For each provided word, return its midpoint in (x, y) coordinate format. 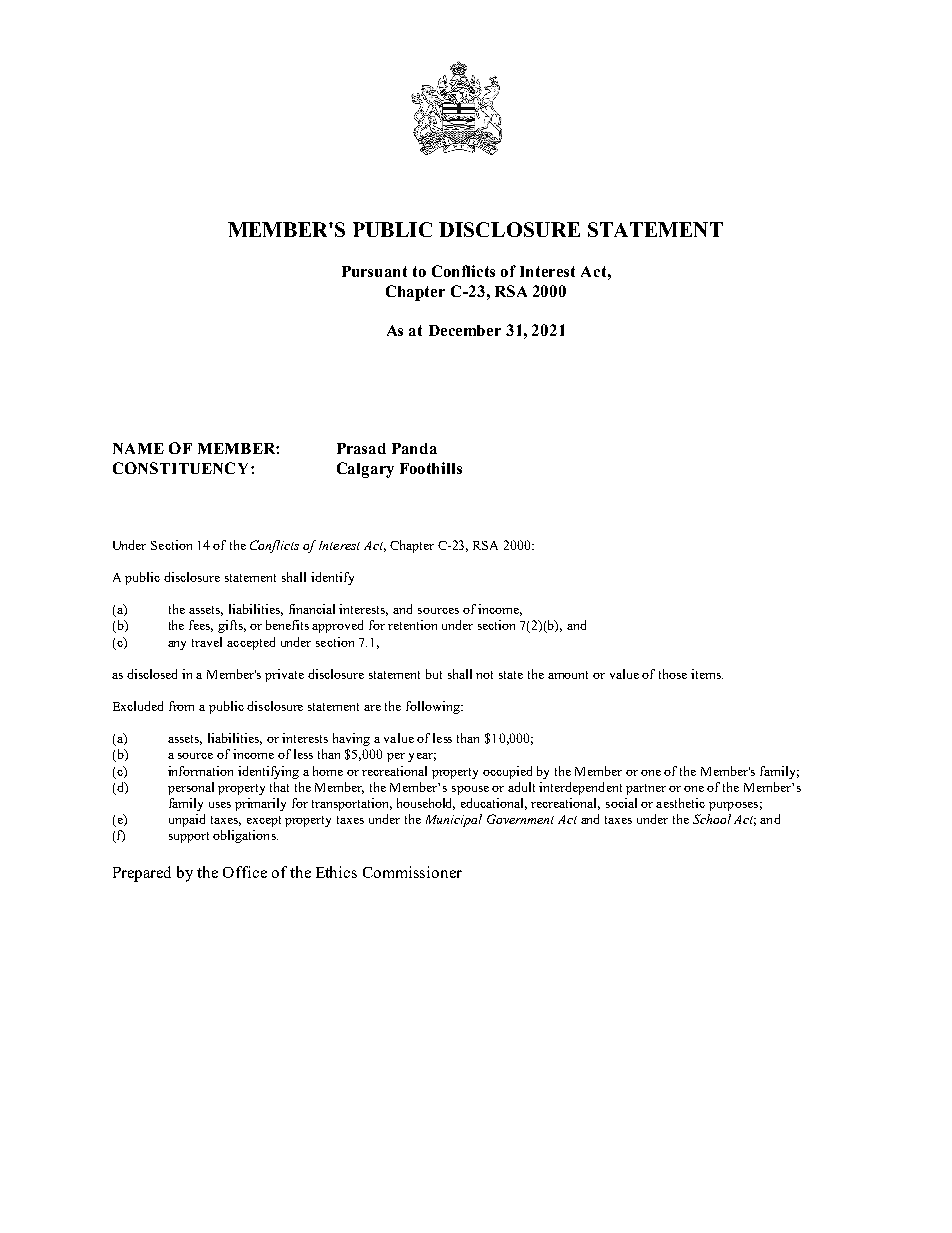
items (707, 674)
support (189, 837)
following (434, 707)
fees (201, 626)
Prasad (361, 448)
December (465, 330)
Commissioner (412, 872)
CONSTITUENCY (182, 468)
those (673, 674)
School (712, 819)
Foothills (431, 468)
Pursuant (374, 271)
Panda (414, 448)
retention (412, 625)
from (181, 706)
